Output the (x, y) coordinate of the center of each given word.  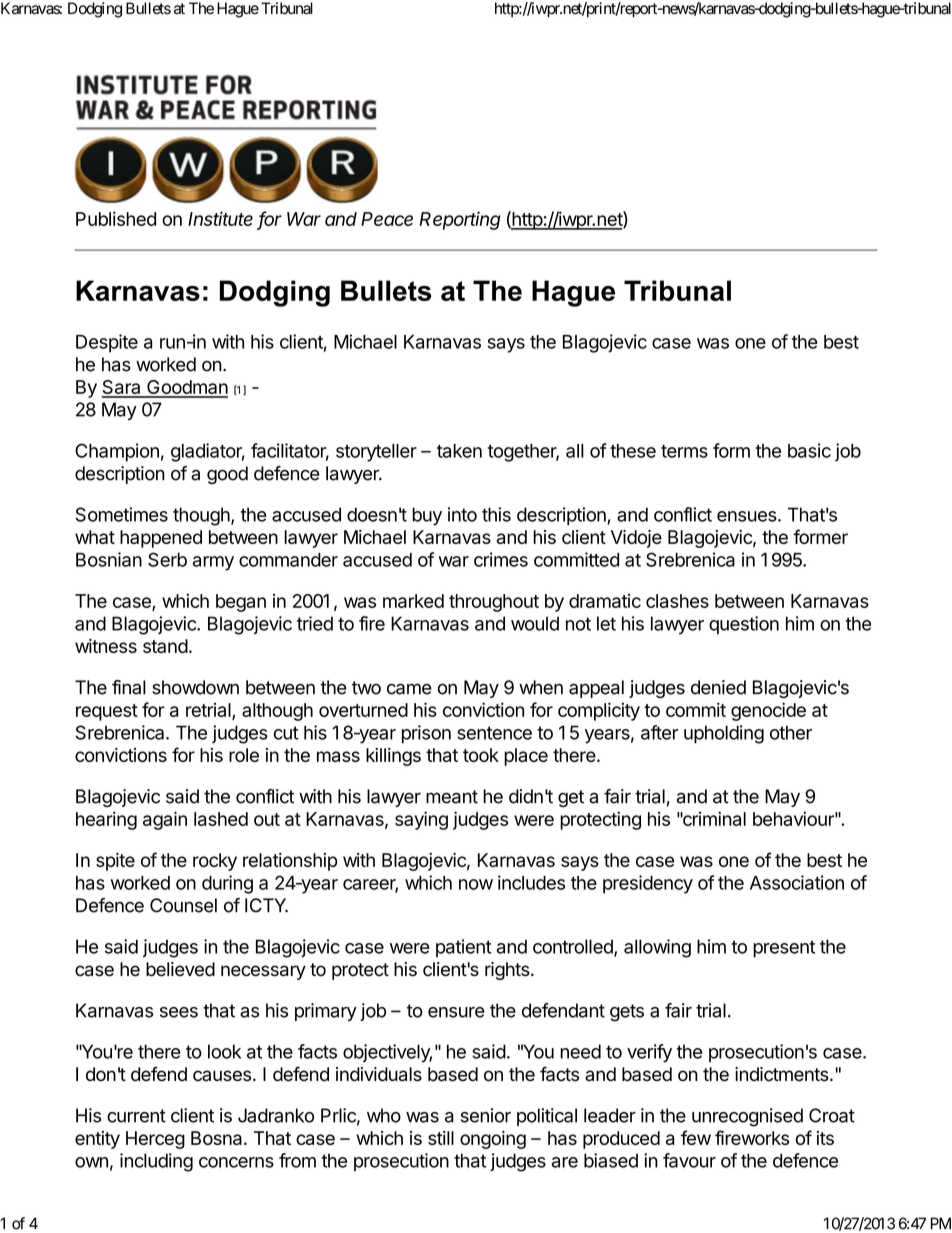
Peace (387, 219)
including (156, 1162)
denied (718, 687)
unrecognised (747, 1117)
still (441, 1138)
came (409, 689)
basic (809, 450)
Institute (220, 218)
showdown (195, 687)
